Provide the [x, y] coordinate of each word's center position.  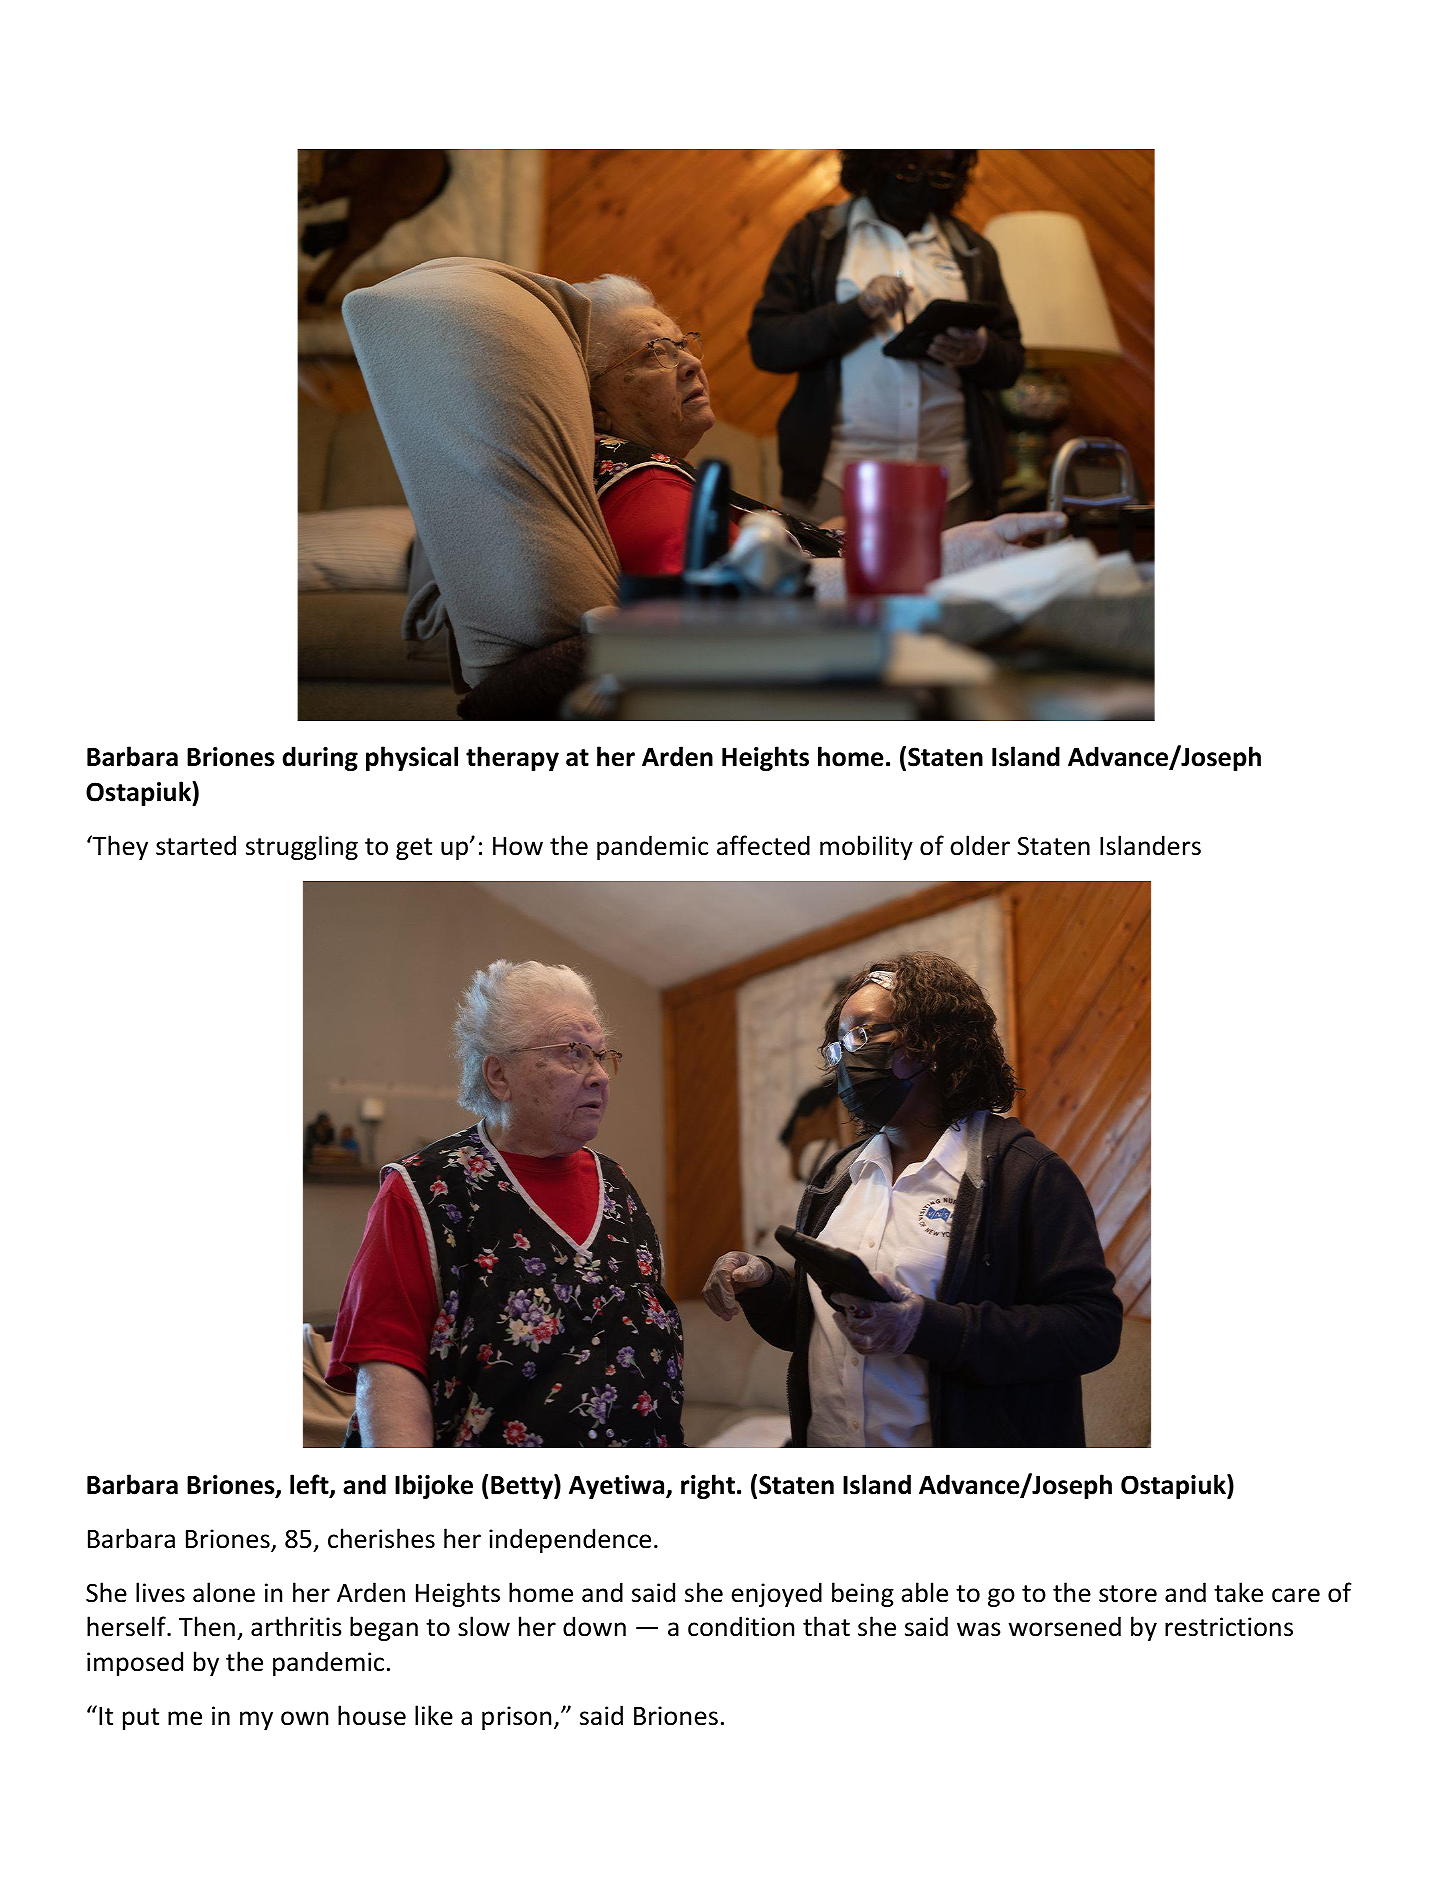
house [372, 1715]
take [1238, 1592]
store [1128, 1594]
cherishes [381, 1538]
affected [763, 845]
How [518, 846]
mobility [866, 847]
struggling [302, 847]
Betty [523, 1486]
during [320, 758]
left [310, 1485]
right [708, 1486]
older [980, 845]
